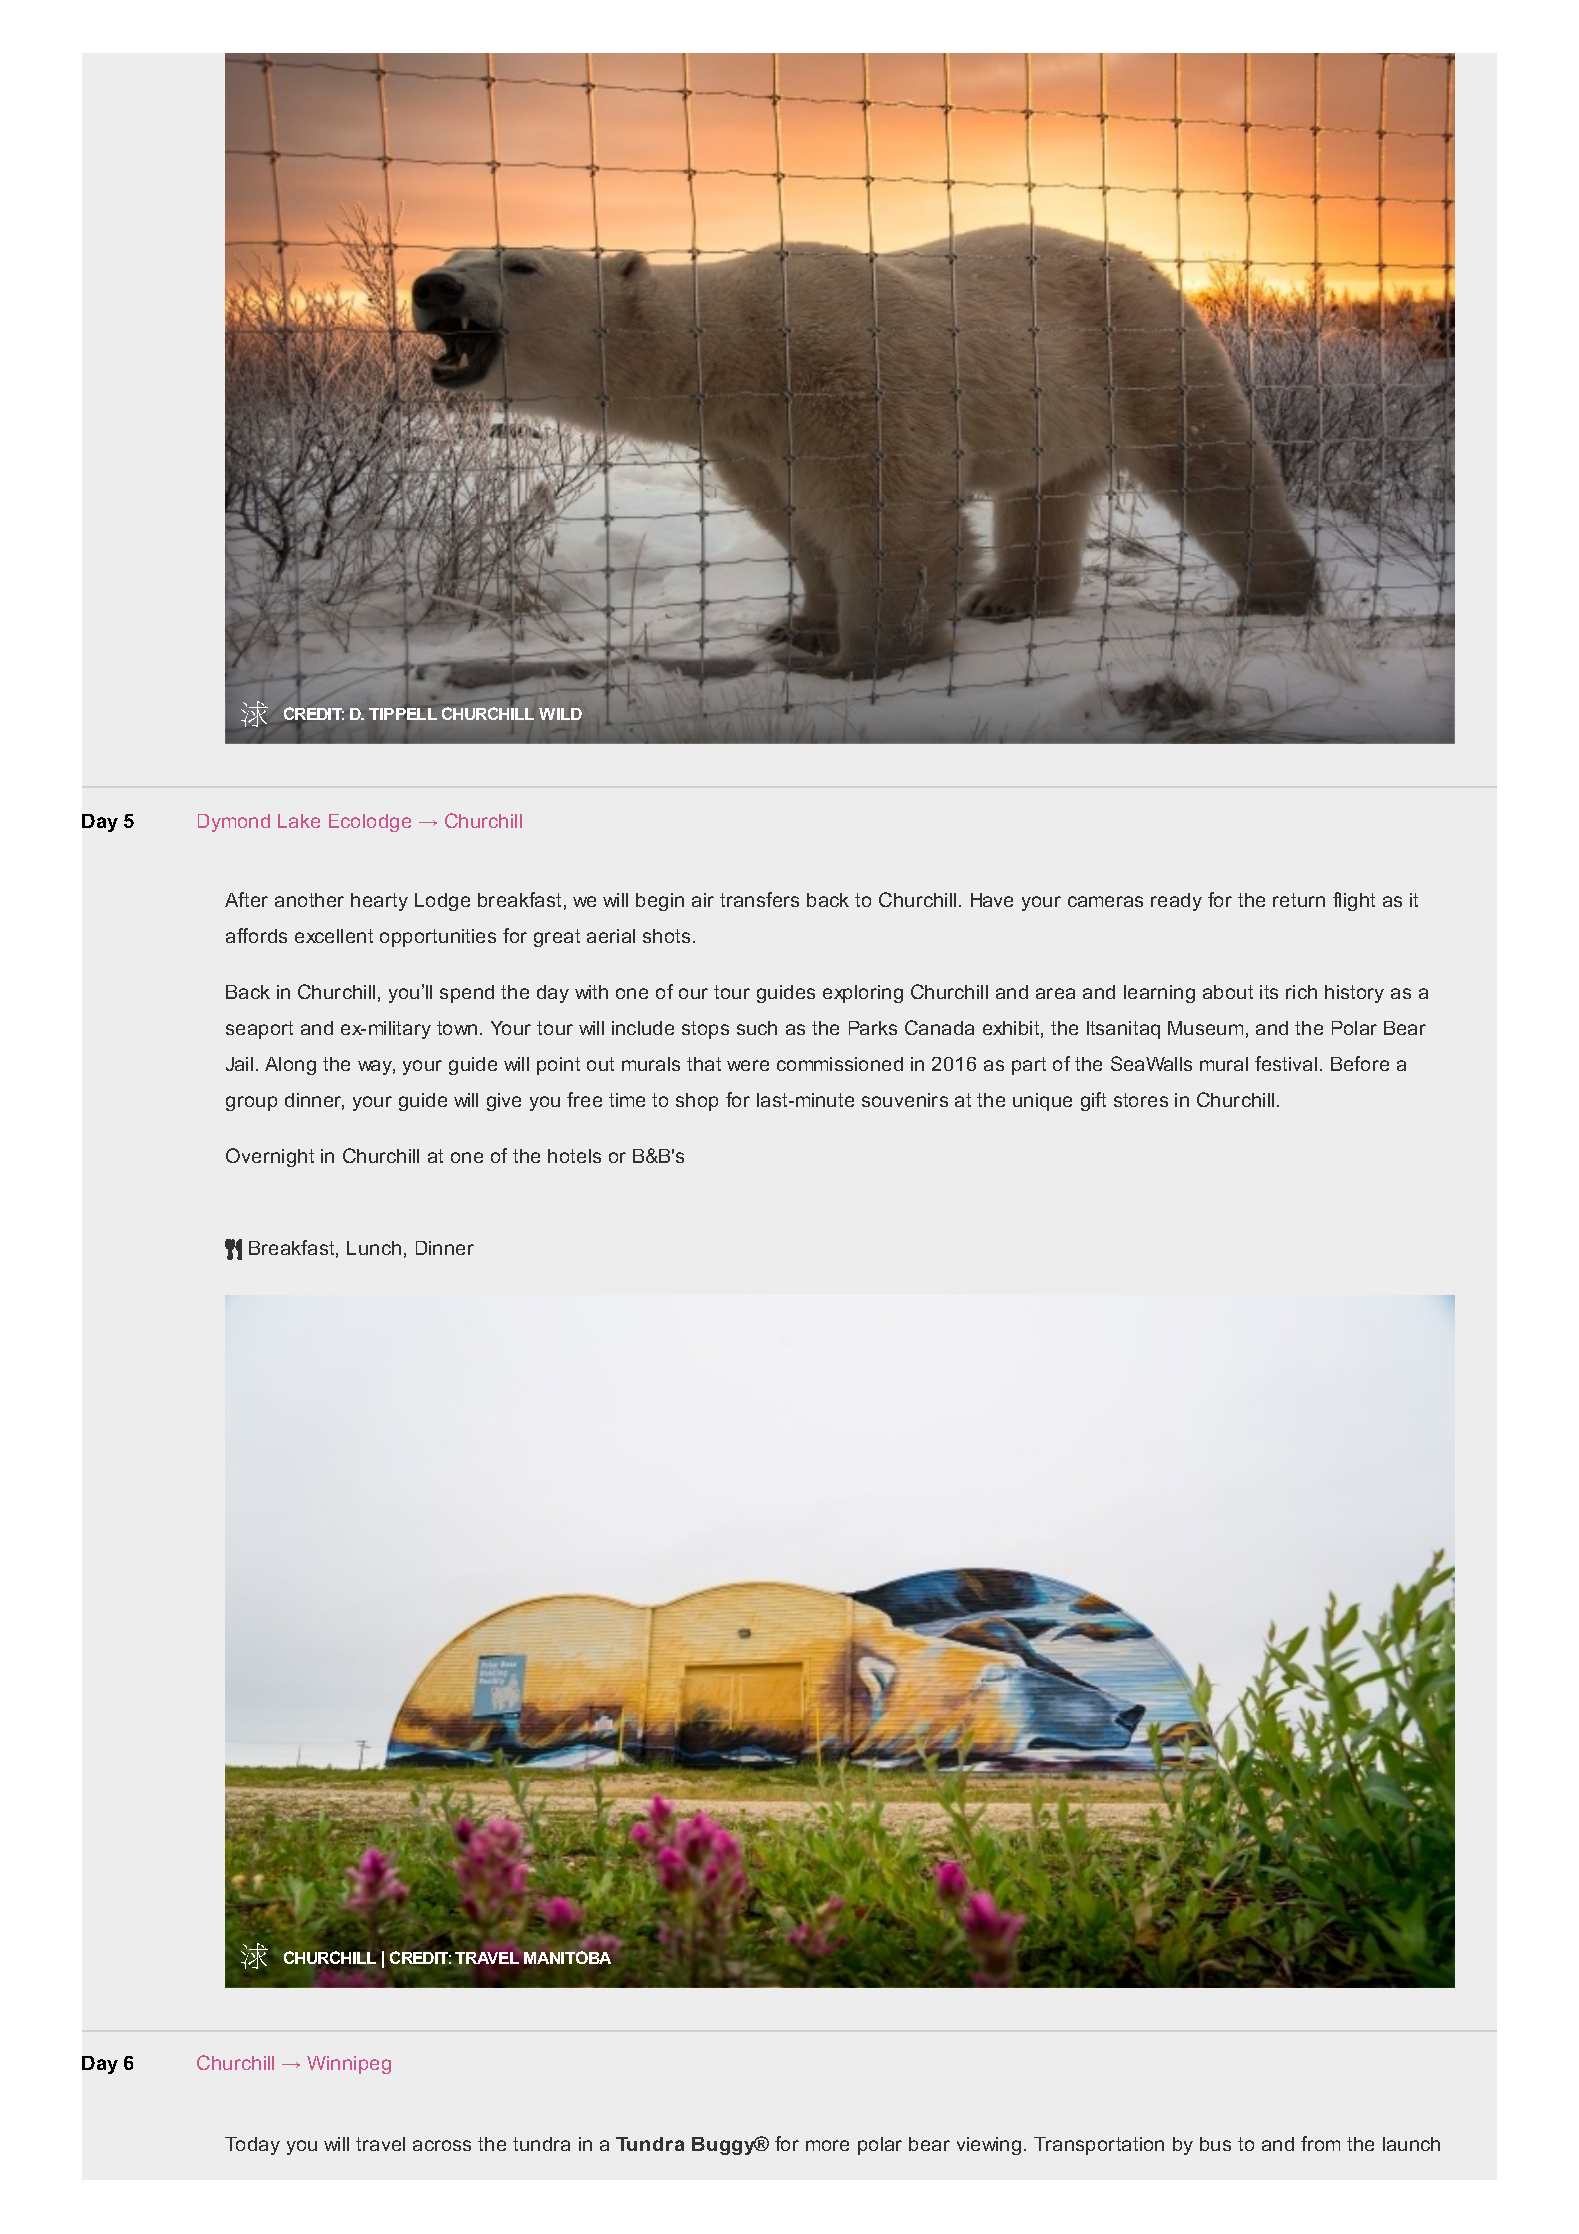 The height and width of the screenshot is (2234, 1579). Describe the element at coordinates (349, 2065) in the screenshot. I see `Winnipeg` at that location.
